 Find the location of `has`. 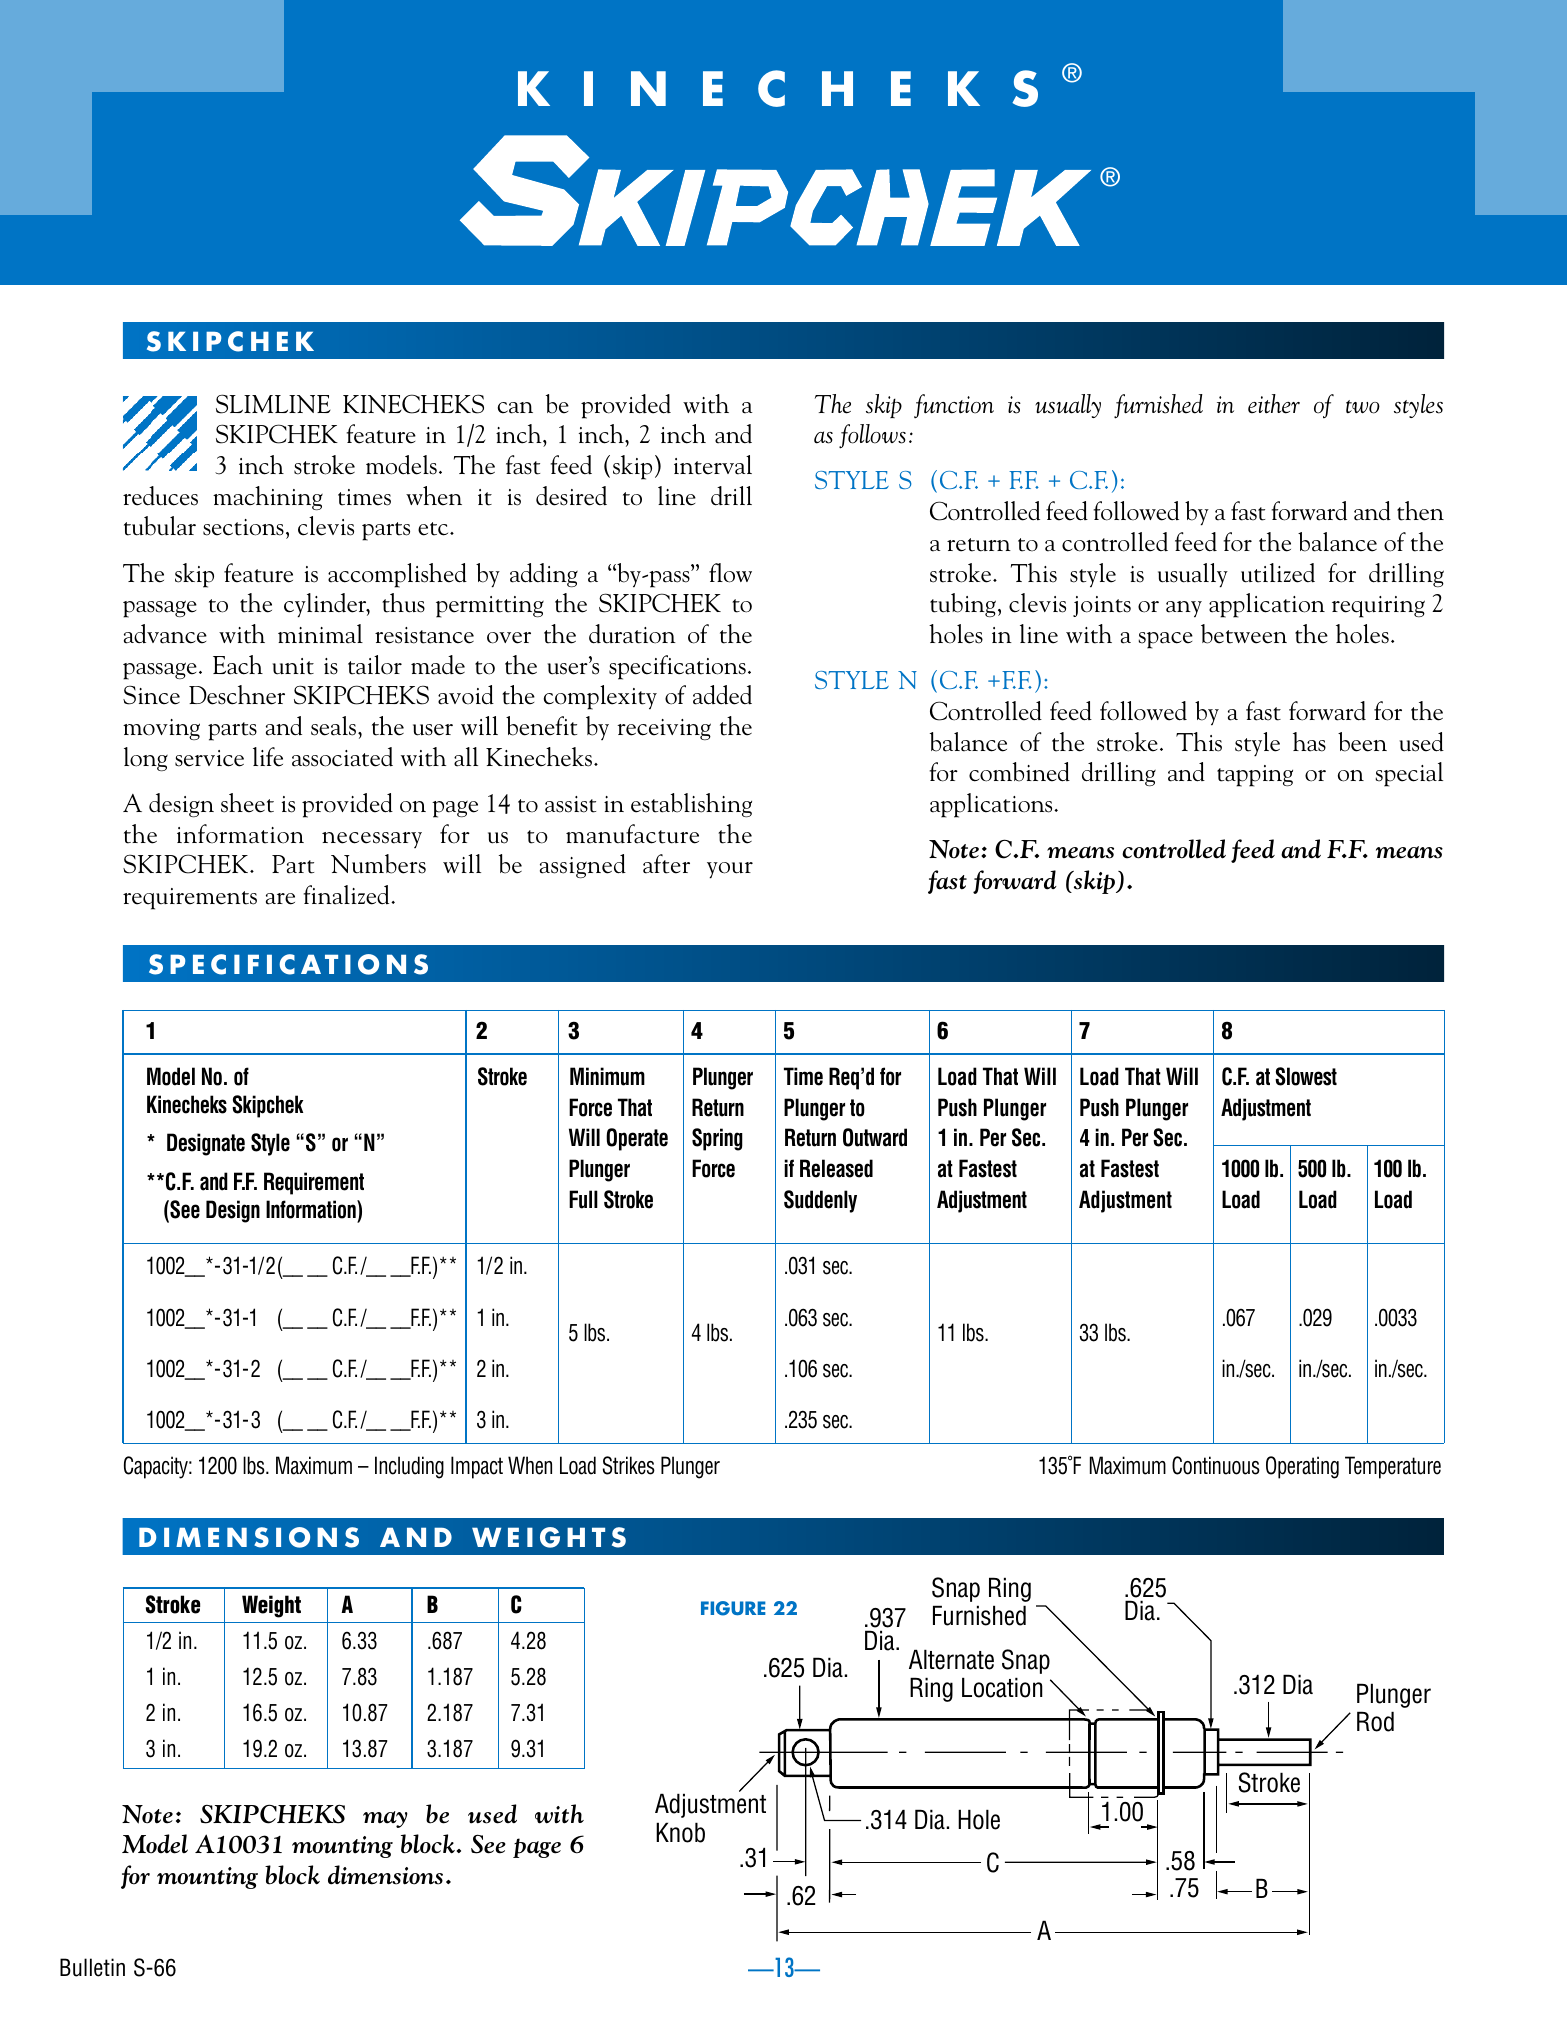

has is located at coordinates (1309, 742).
